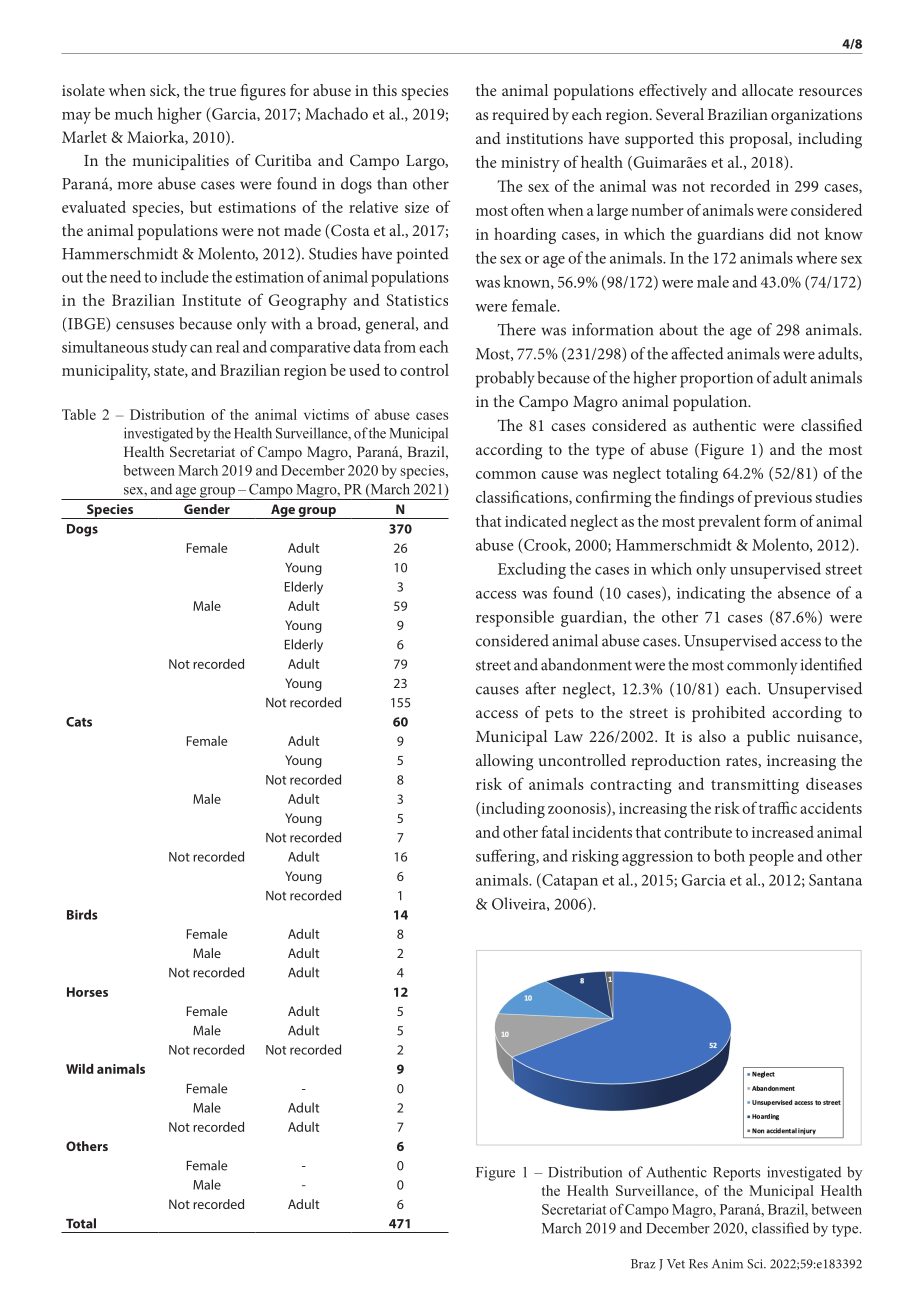  Describe the element at coordinates (540, 688) in the screenshot. I see `after` at that location.
